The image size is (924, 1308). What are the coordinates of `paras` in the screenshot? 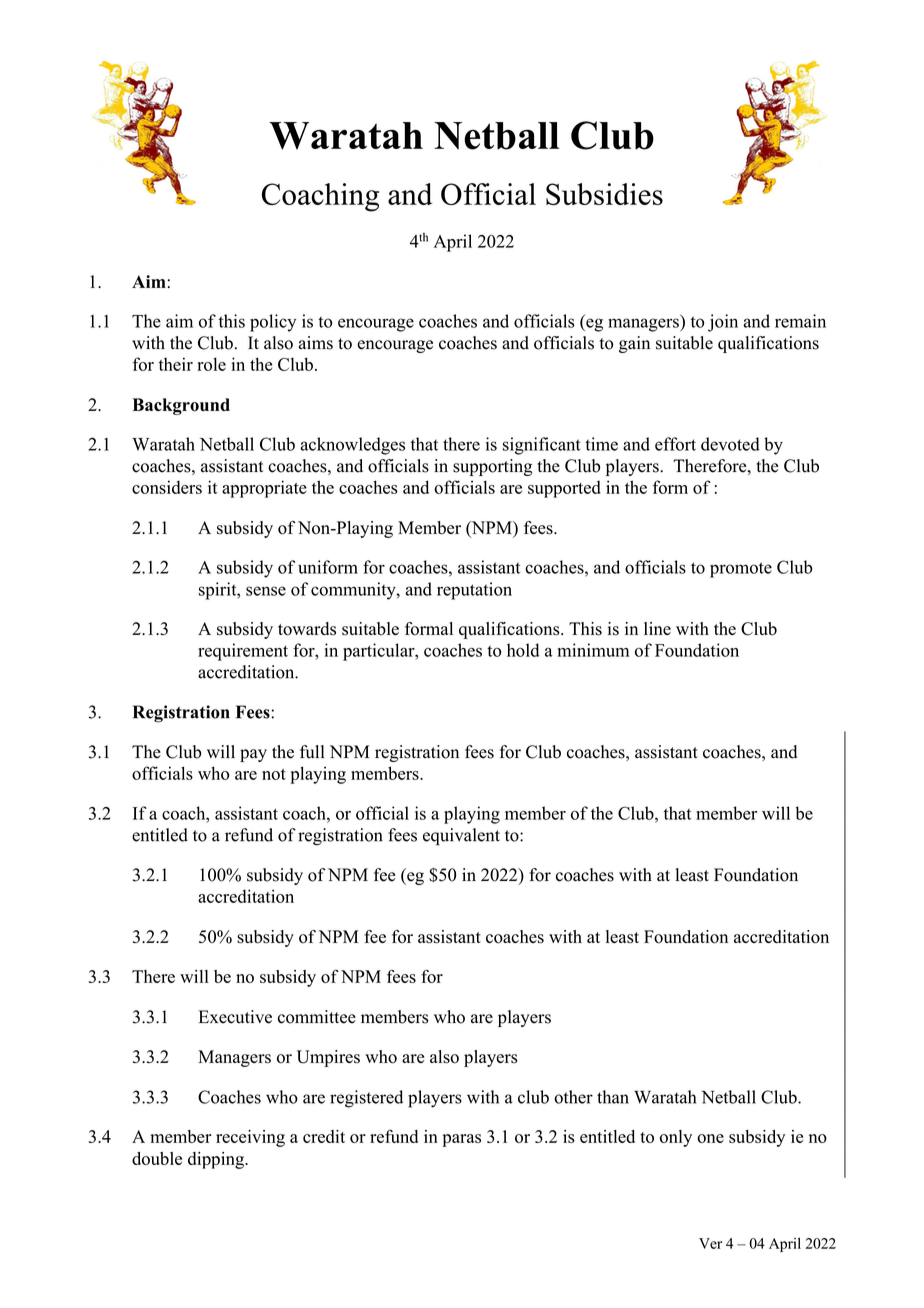 It's located at (461, 1140).
